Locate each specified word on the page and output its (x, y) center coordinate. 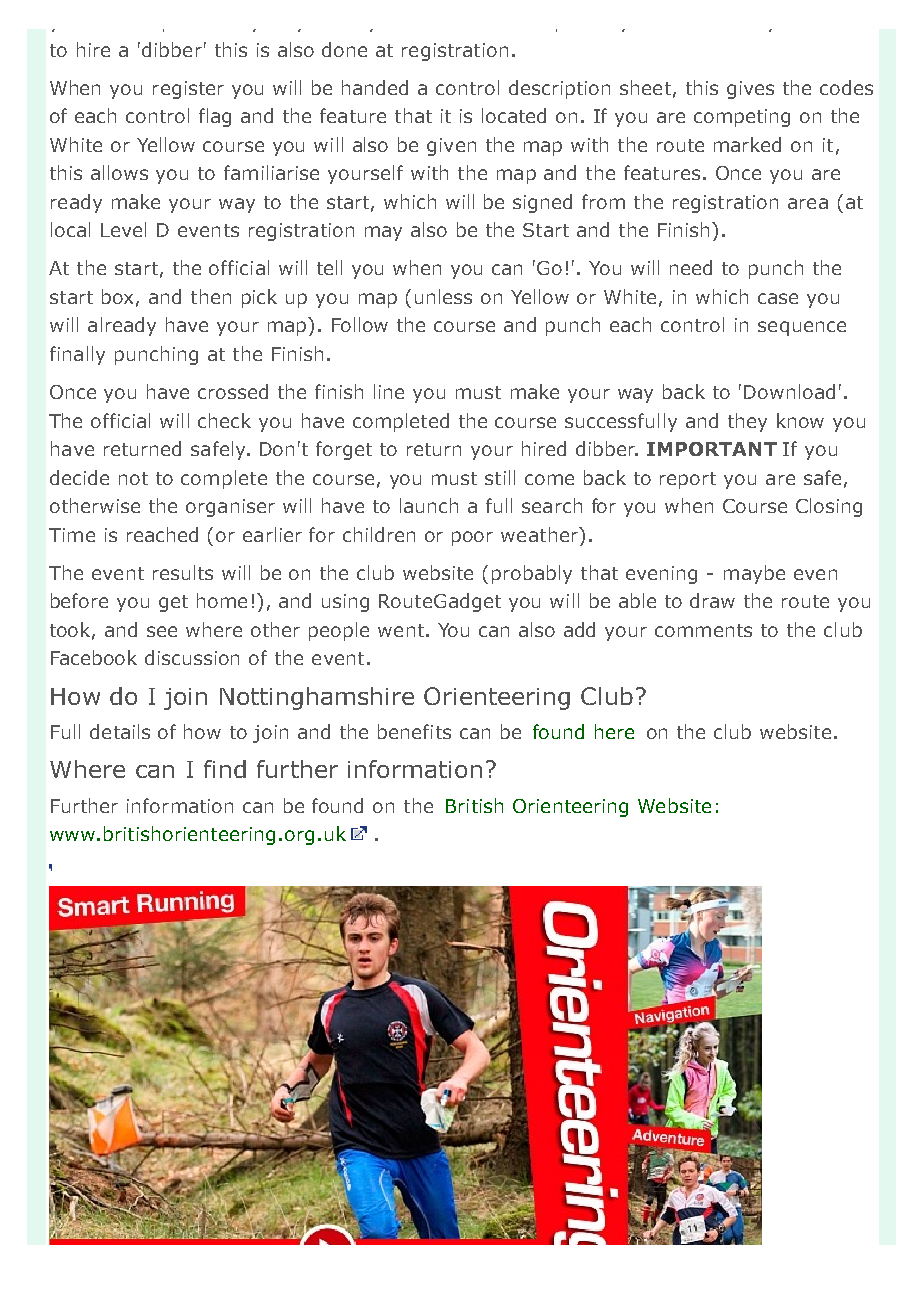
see (162, 631)
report (688, 480)
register (188, 90)
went (401, 630)
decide (79, 477)
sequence (802, 328)
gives (750, 90)
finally (77, 355)
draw (712, 600)
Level (123, 229)
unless (443, 296)
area (808, 203)
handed (375, 87)
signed (542, 203)
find (225, 769)
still (500, 477)
